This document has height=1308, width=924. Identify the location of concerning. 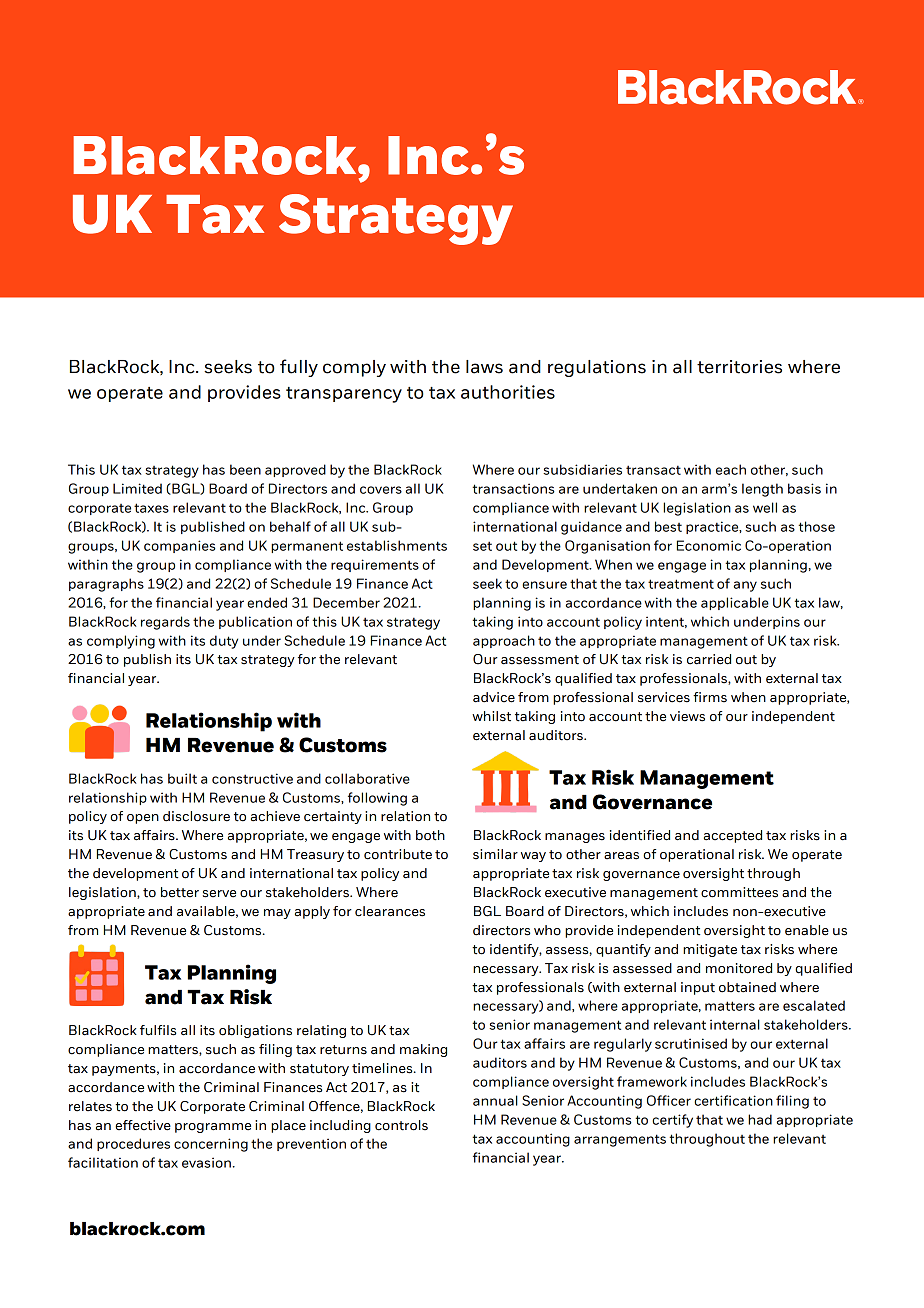
(211, 1145).
